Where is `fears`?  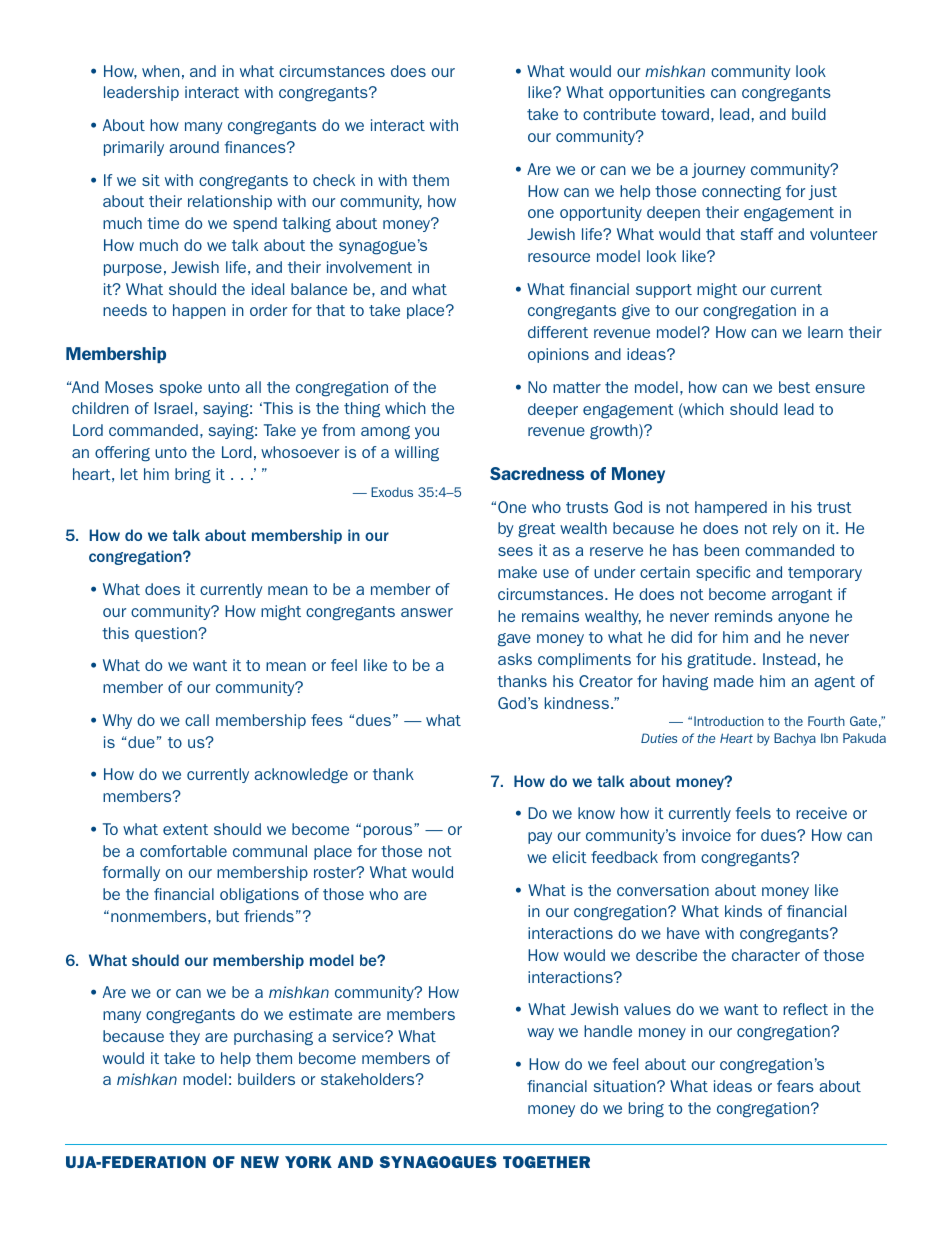 fears is located at coordinates (795, 1086).
